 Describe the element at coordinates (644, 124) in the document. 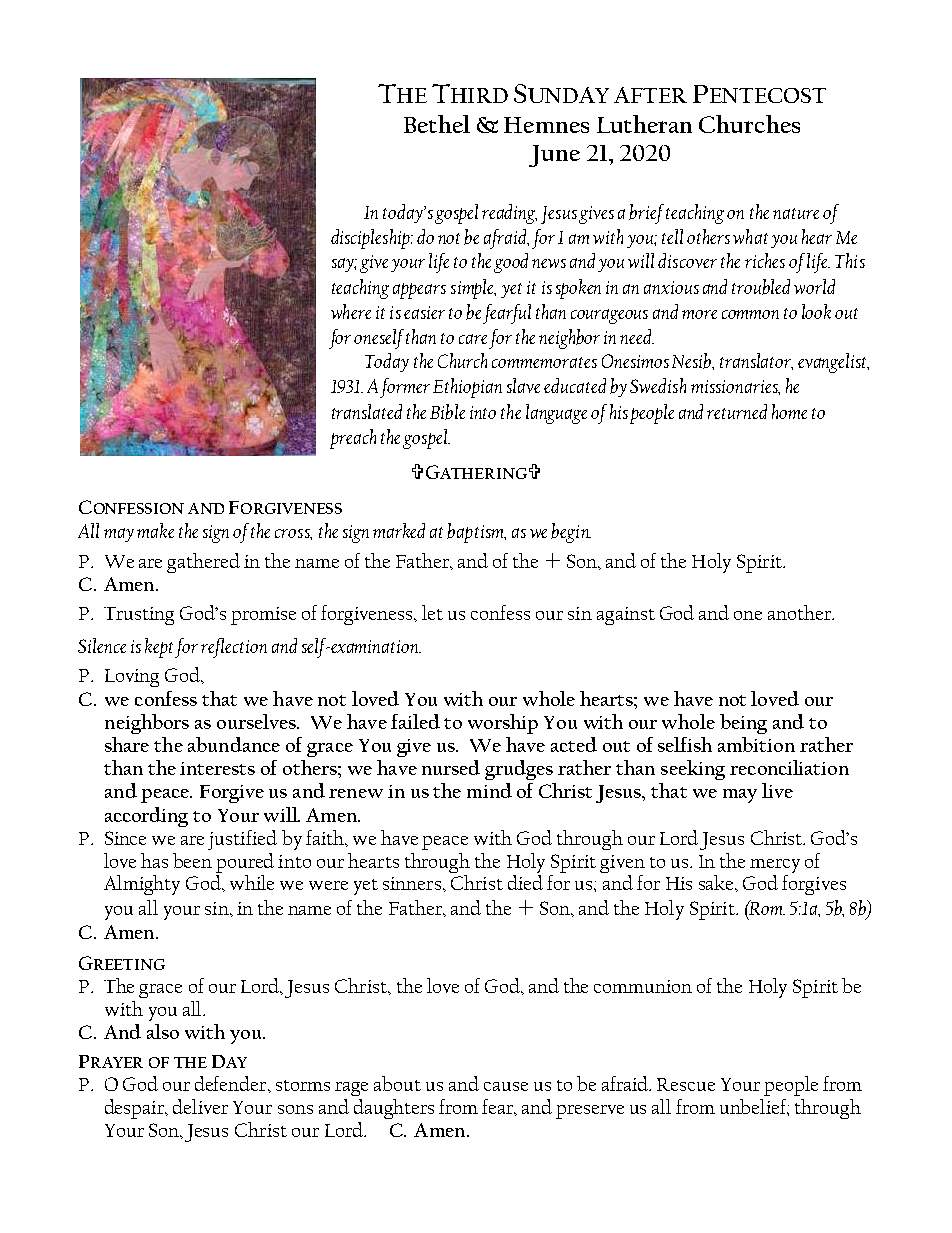

I see `Lutheran` at that location.
